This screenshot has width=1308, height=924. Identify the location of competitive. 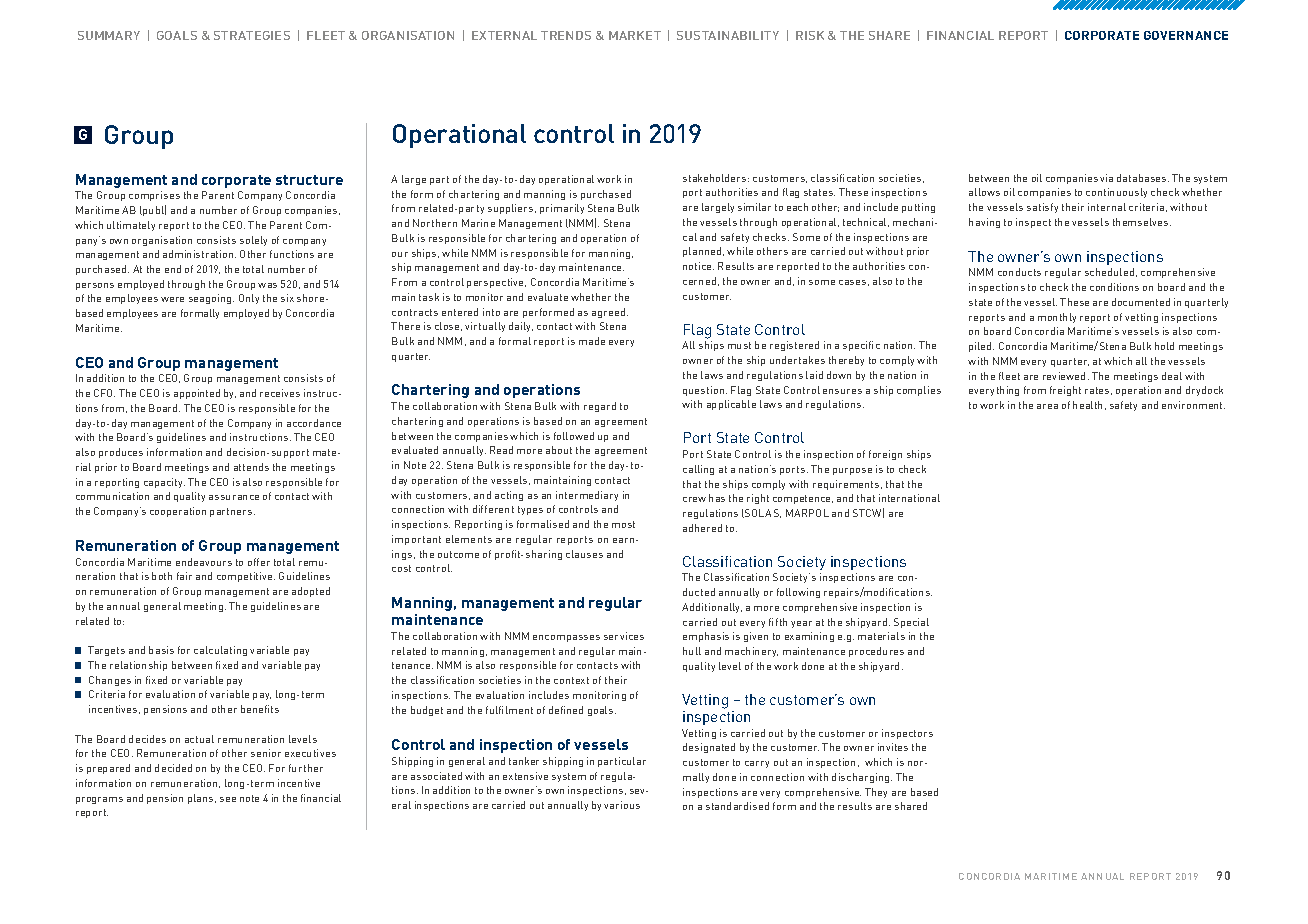
(246, 577).
